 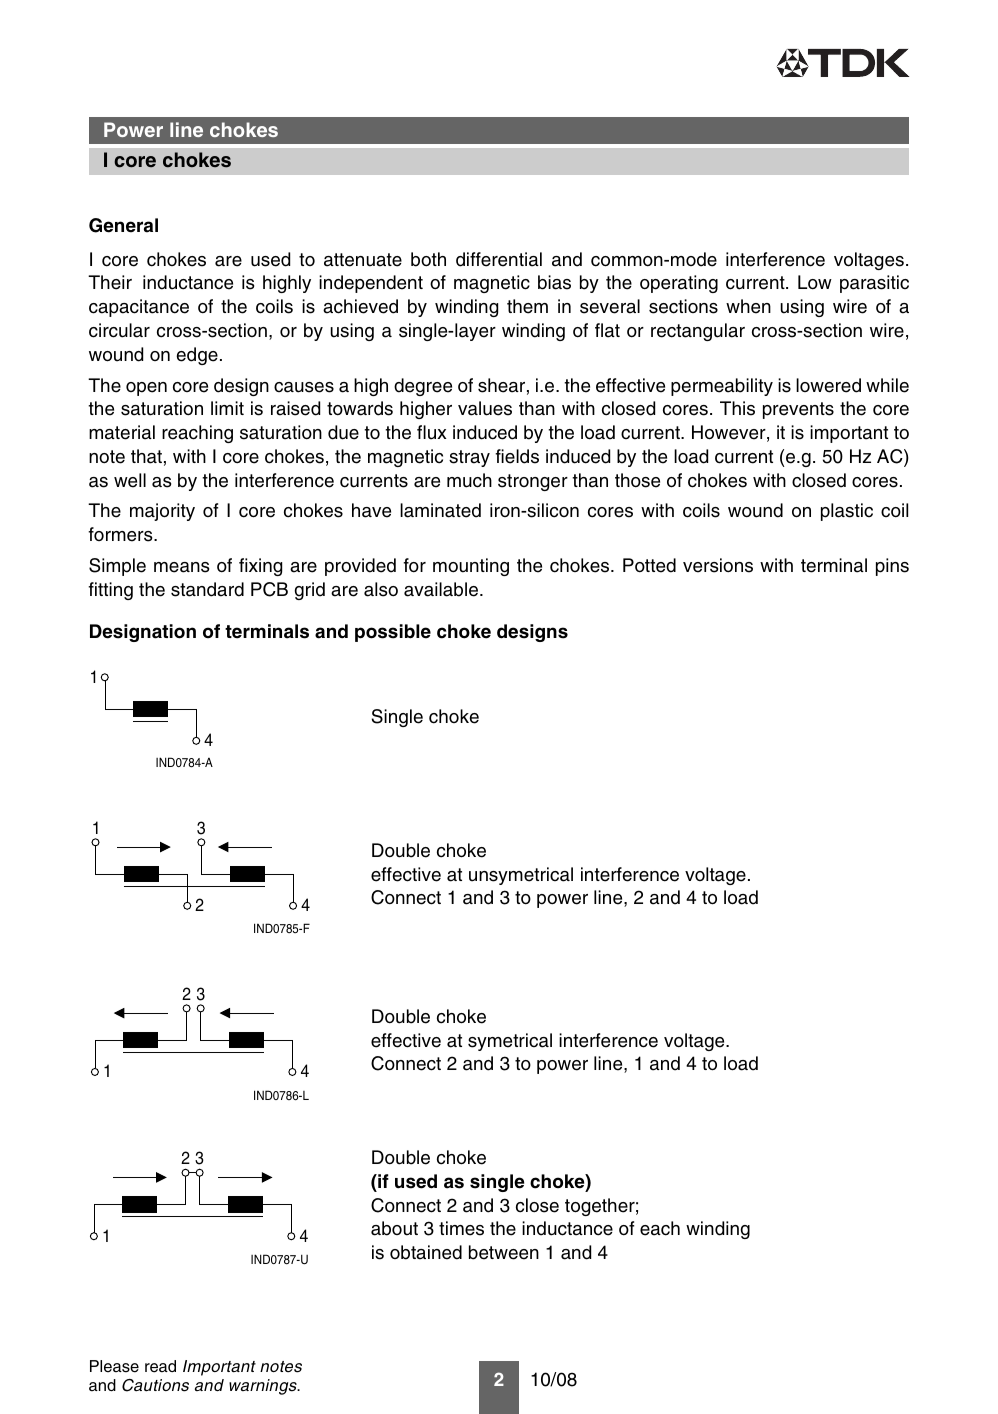 I want to click on versions, so click(x=718, y=565).
